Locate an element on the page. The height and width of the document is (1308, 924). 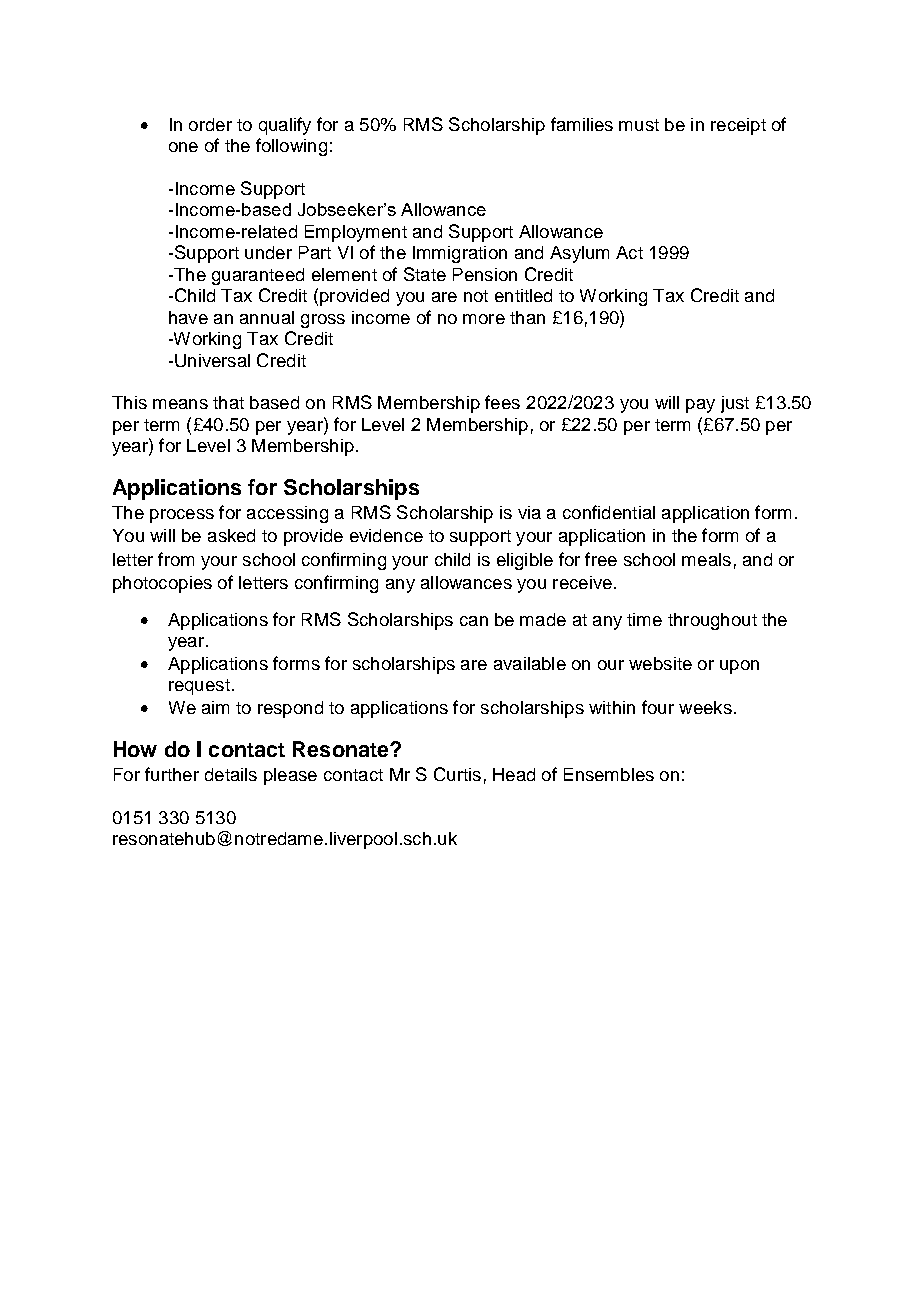
from is located at coordinates (176, 559).
